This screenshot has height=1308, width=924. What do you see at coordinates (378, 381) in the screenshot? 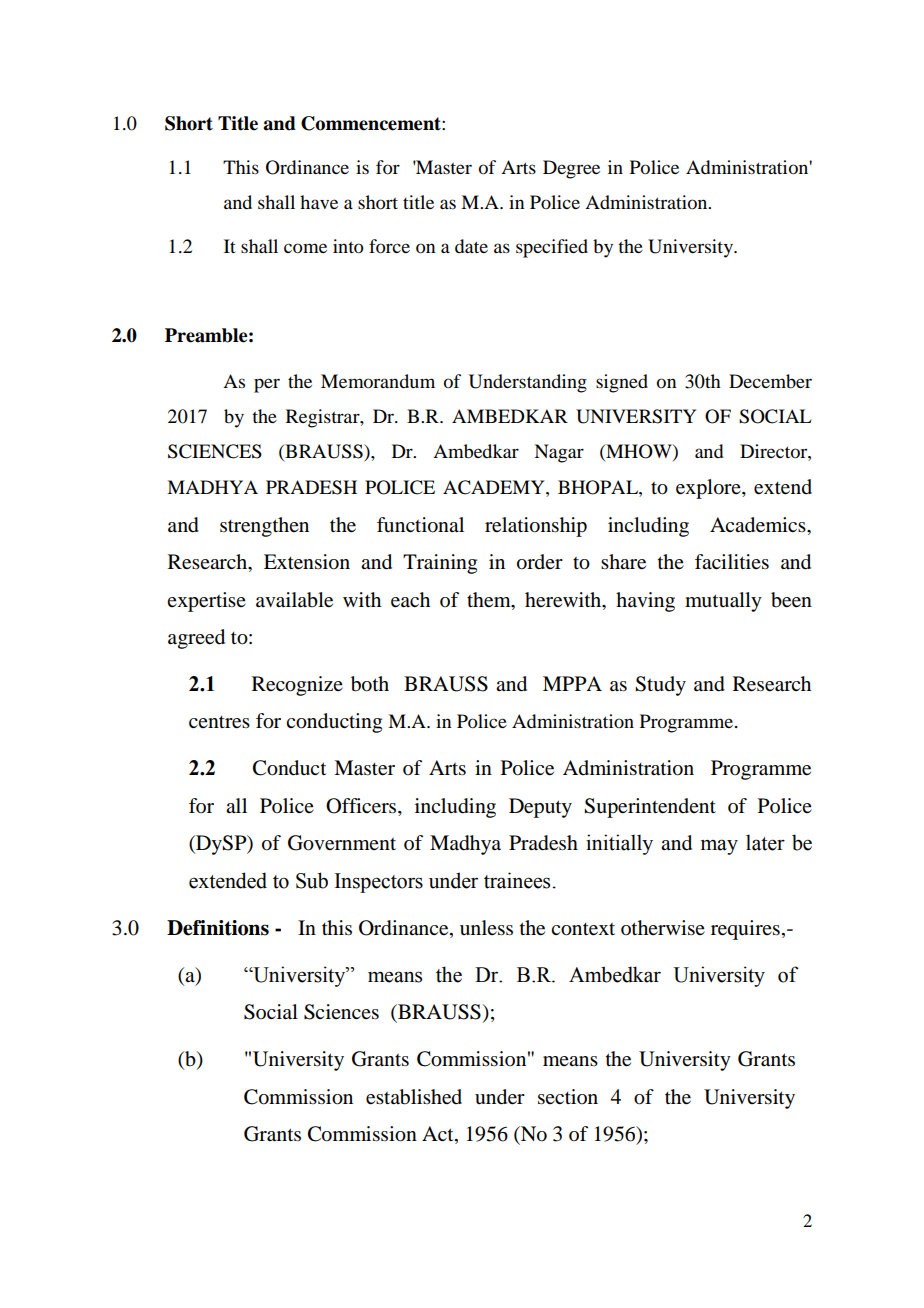
I see `Memorandum` at bounding box center [378, 381].
